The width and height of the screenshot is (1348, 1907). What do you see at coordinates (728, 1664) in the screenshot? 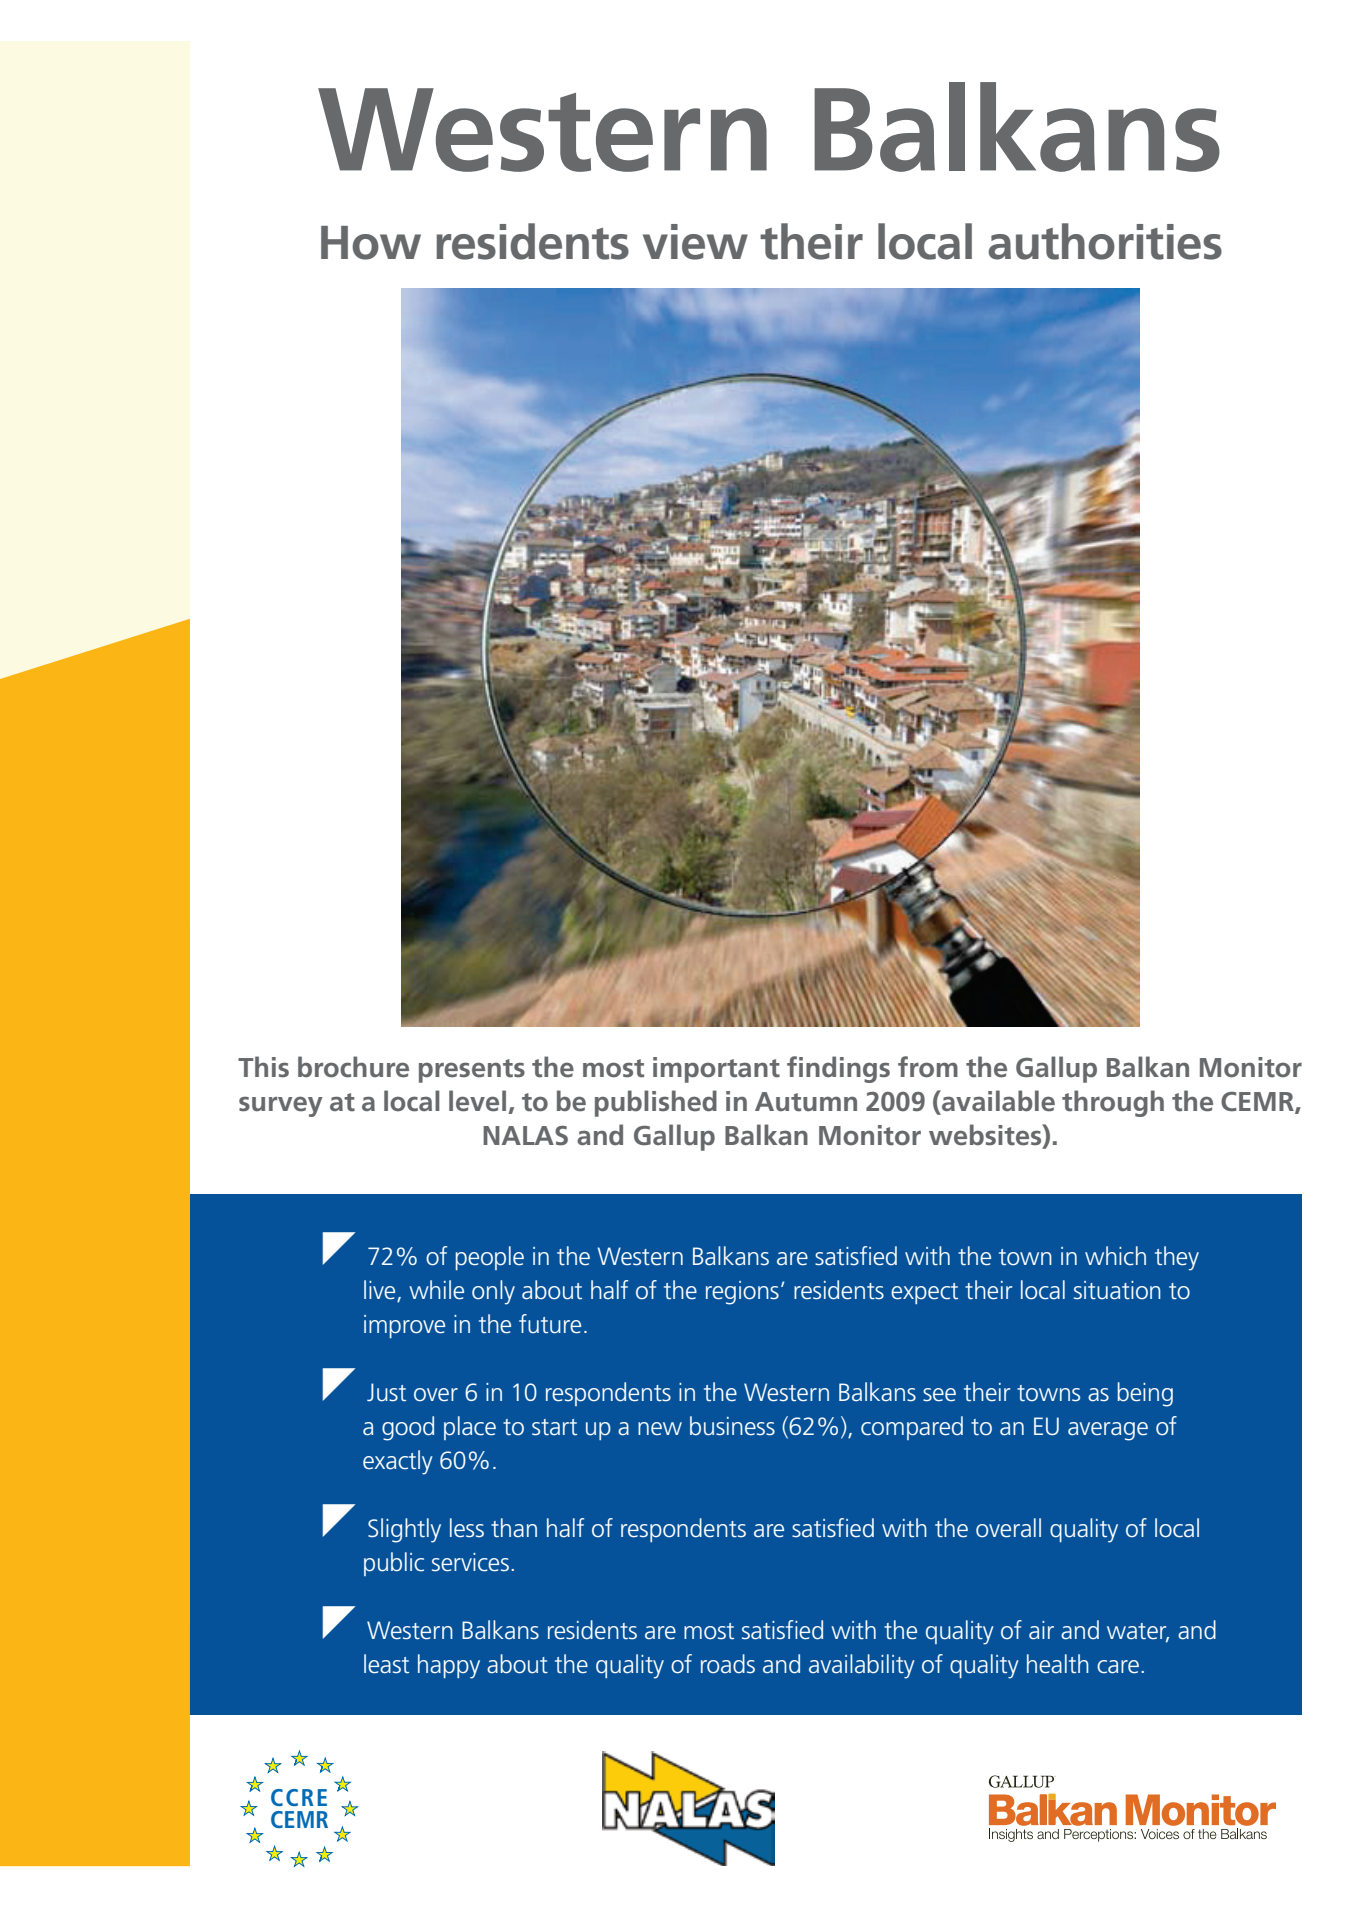
I see `roads` at bounding box center [728, 1664].
